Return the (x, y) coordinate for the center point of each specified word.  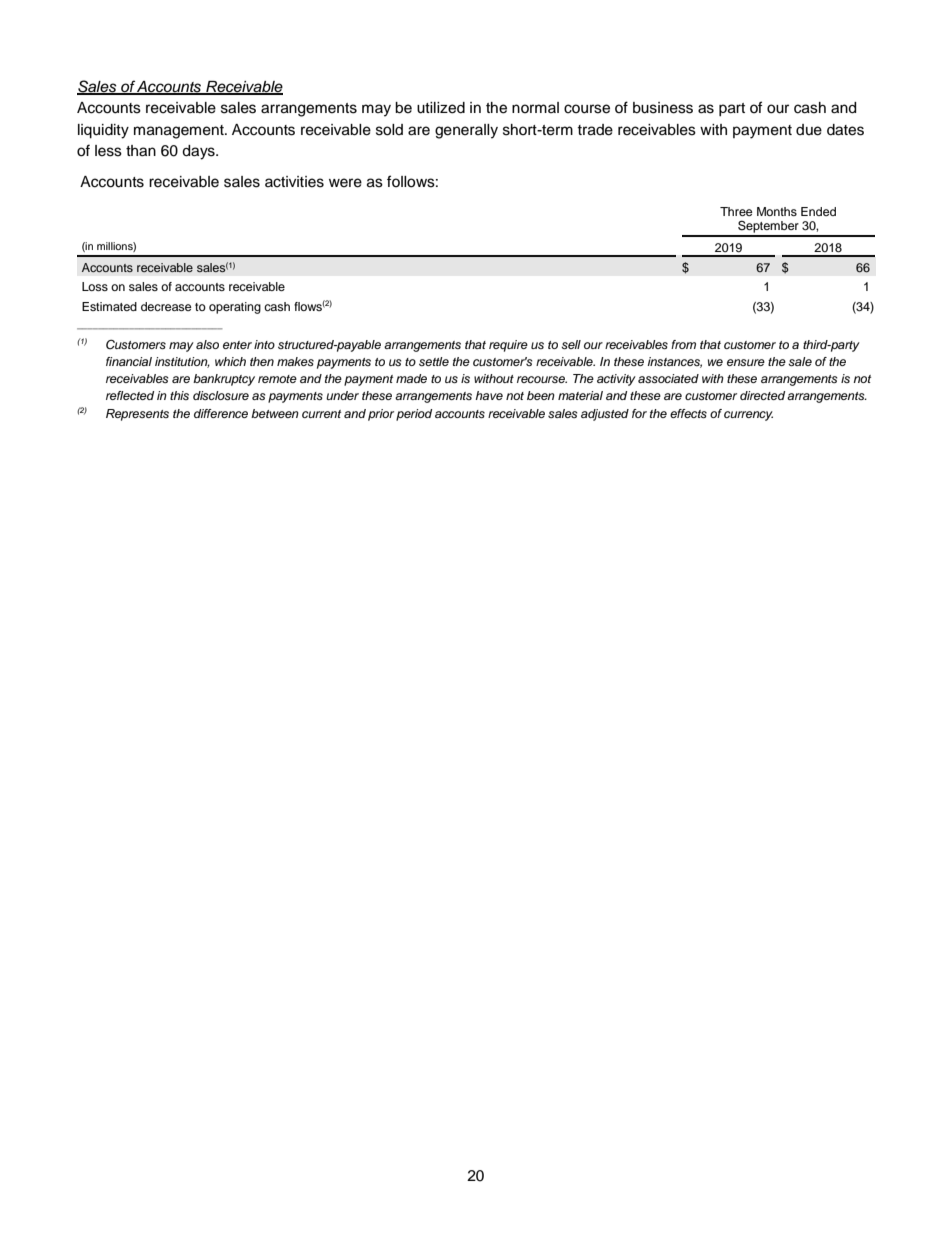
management (180, 132)
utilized (441, 108)
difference (221, 413)
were (345, 183)
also (207, 344)
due (809, 130)
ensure (746, 362)
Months (777, 211)
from (683, 344)
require (508, 346)
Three (736, 211)
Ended (818, 211)
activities (294, 182)
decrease (166, 306)
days (199, 152)
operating (235, 308)
